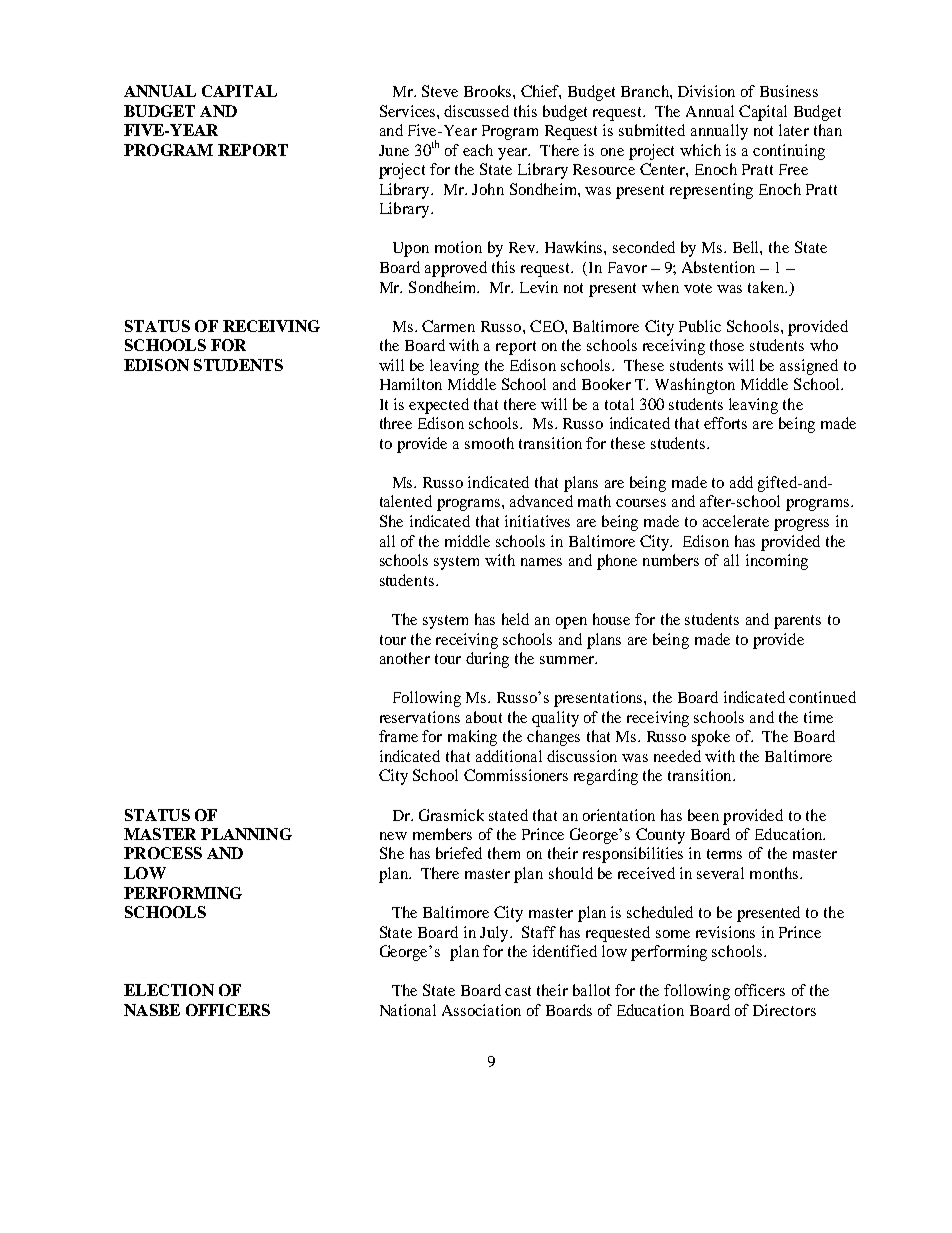 This screenshot has width=952, height=1233. Describe the element at coordinates (476, 111) in the screenshot. I see `discussed` at that location.
